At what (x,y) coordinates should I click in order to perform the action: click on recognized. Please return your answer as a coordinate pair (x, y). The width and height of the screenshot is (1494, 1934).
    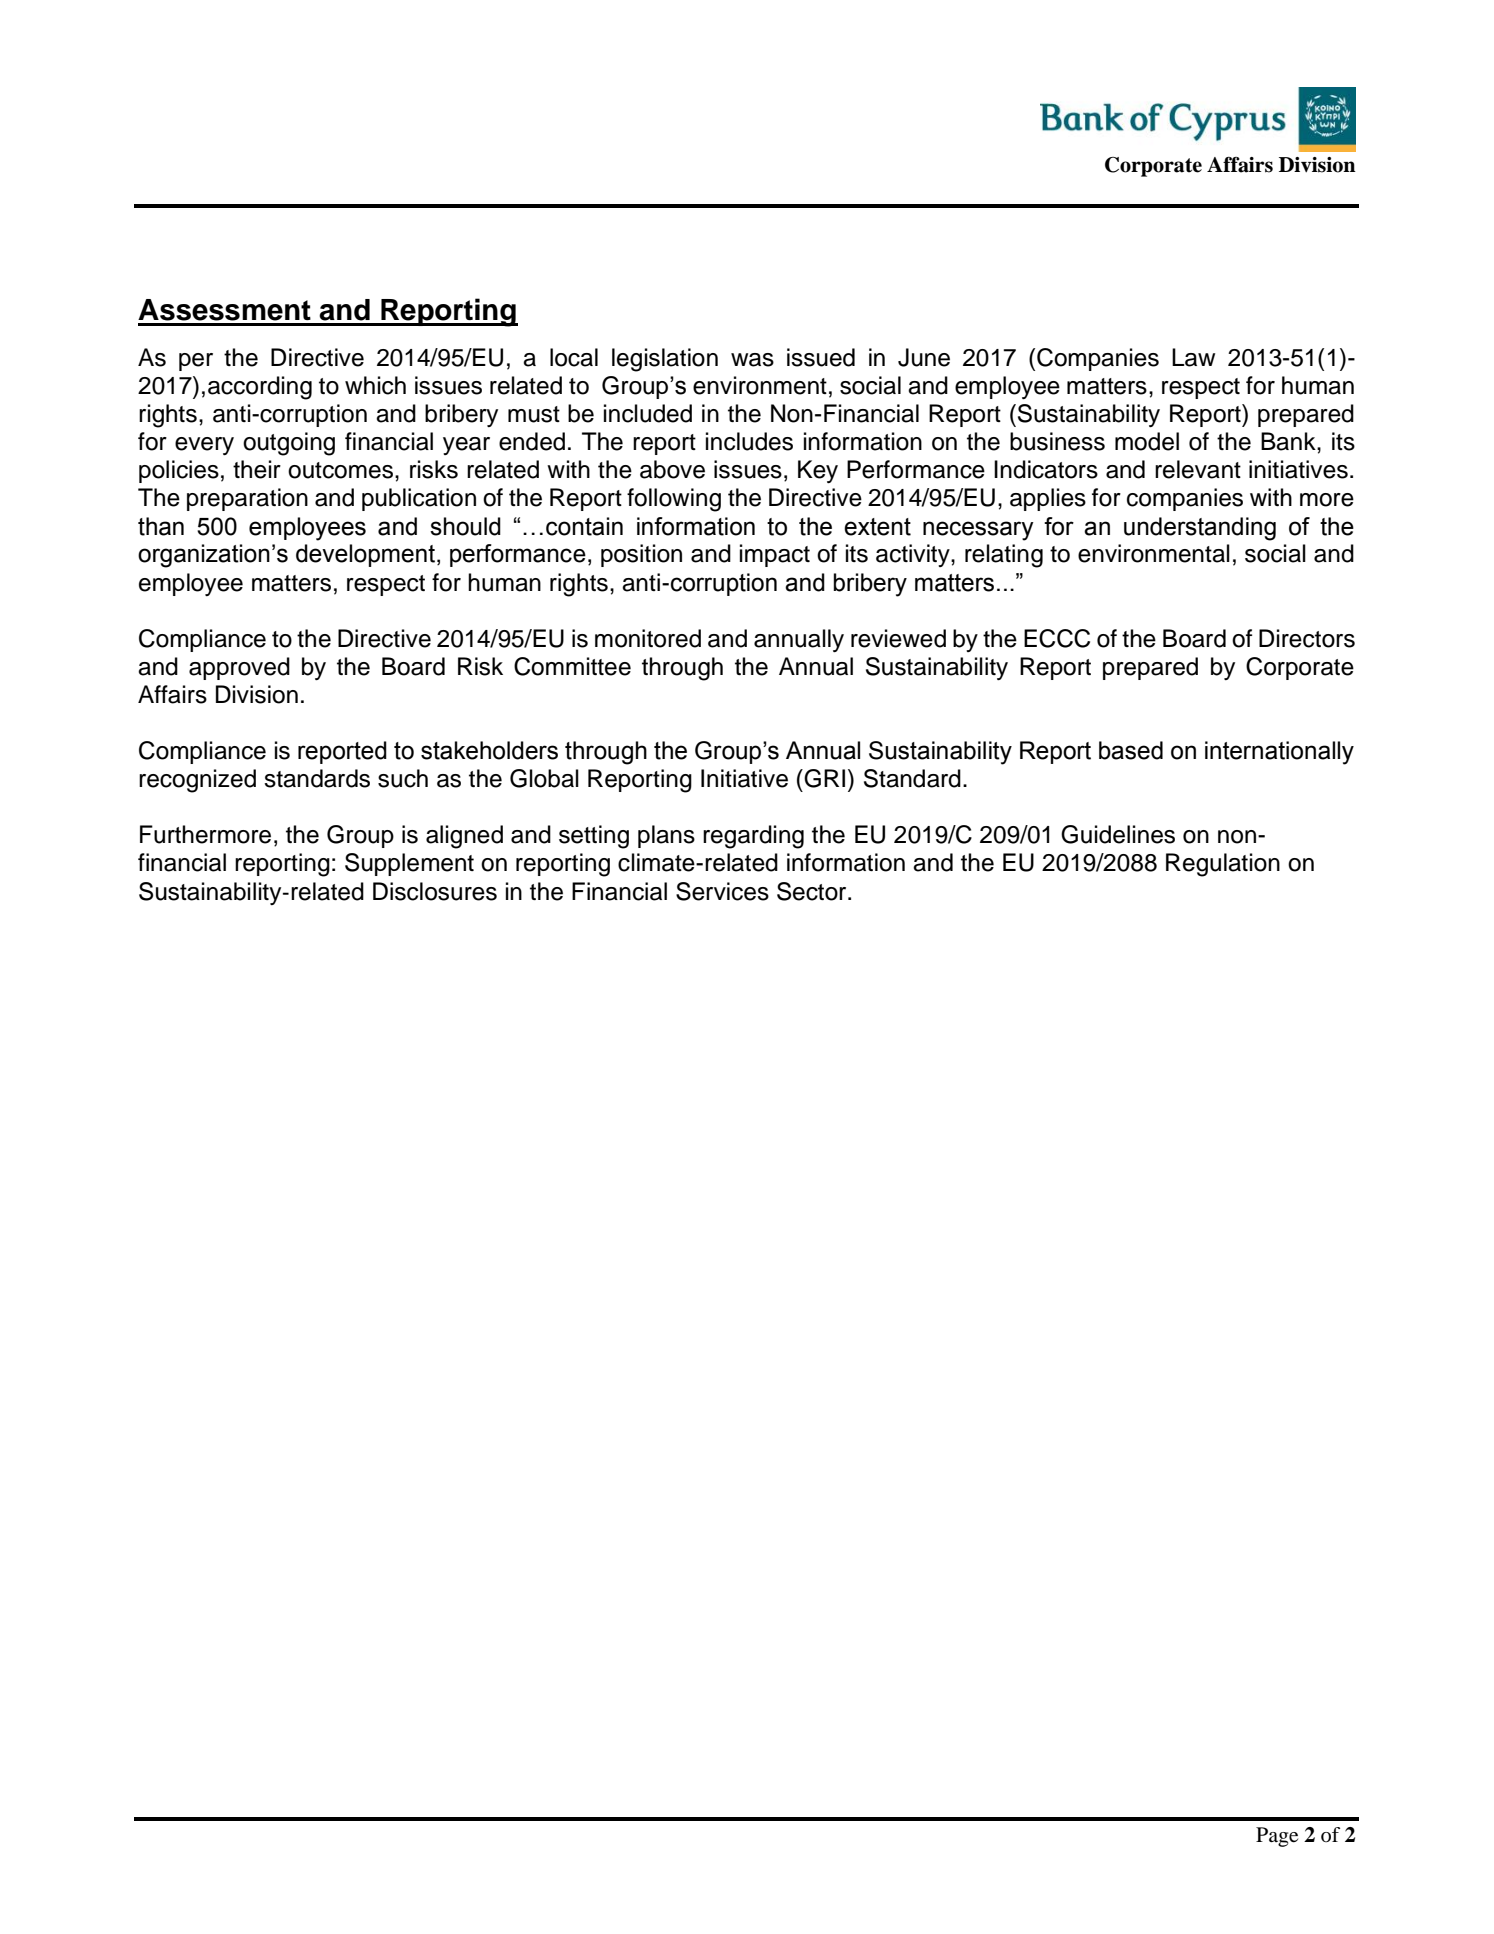
    Looking at the image, I should click on (197, 781).
